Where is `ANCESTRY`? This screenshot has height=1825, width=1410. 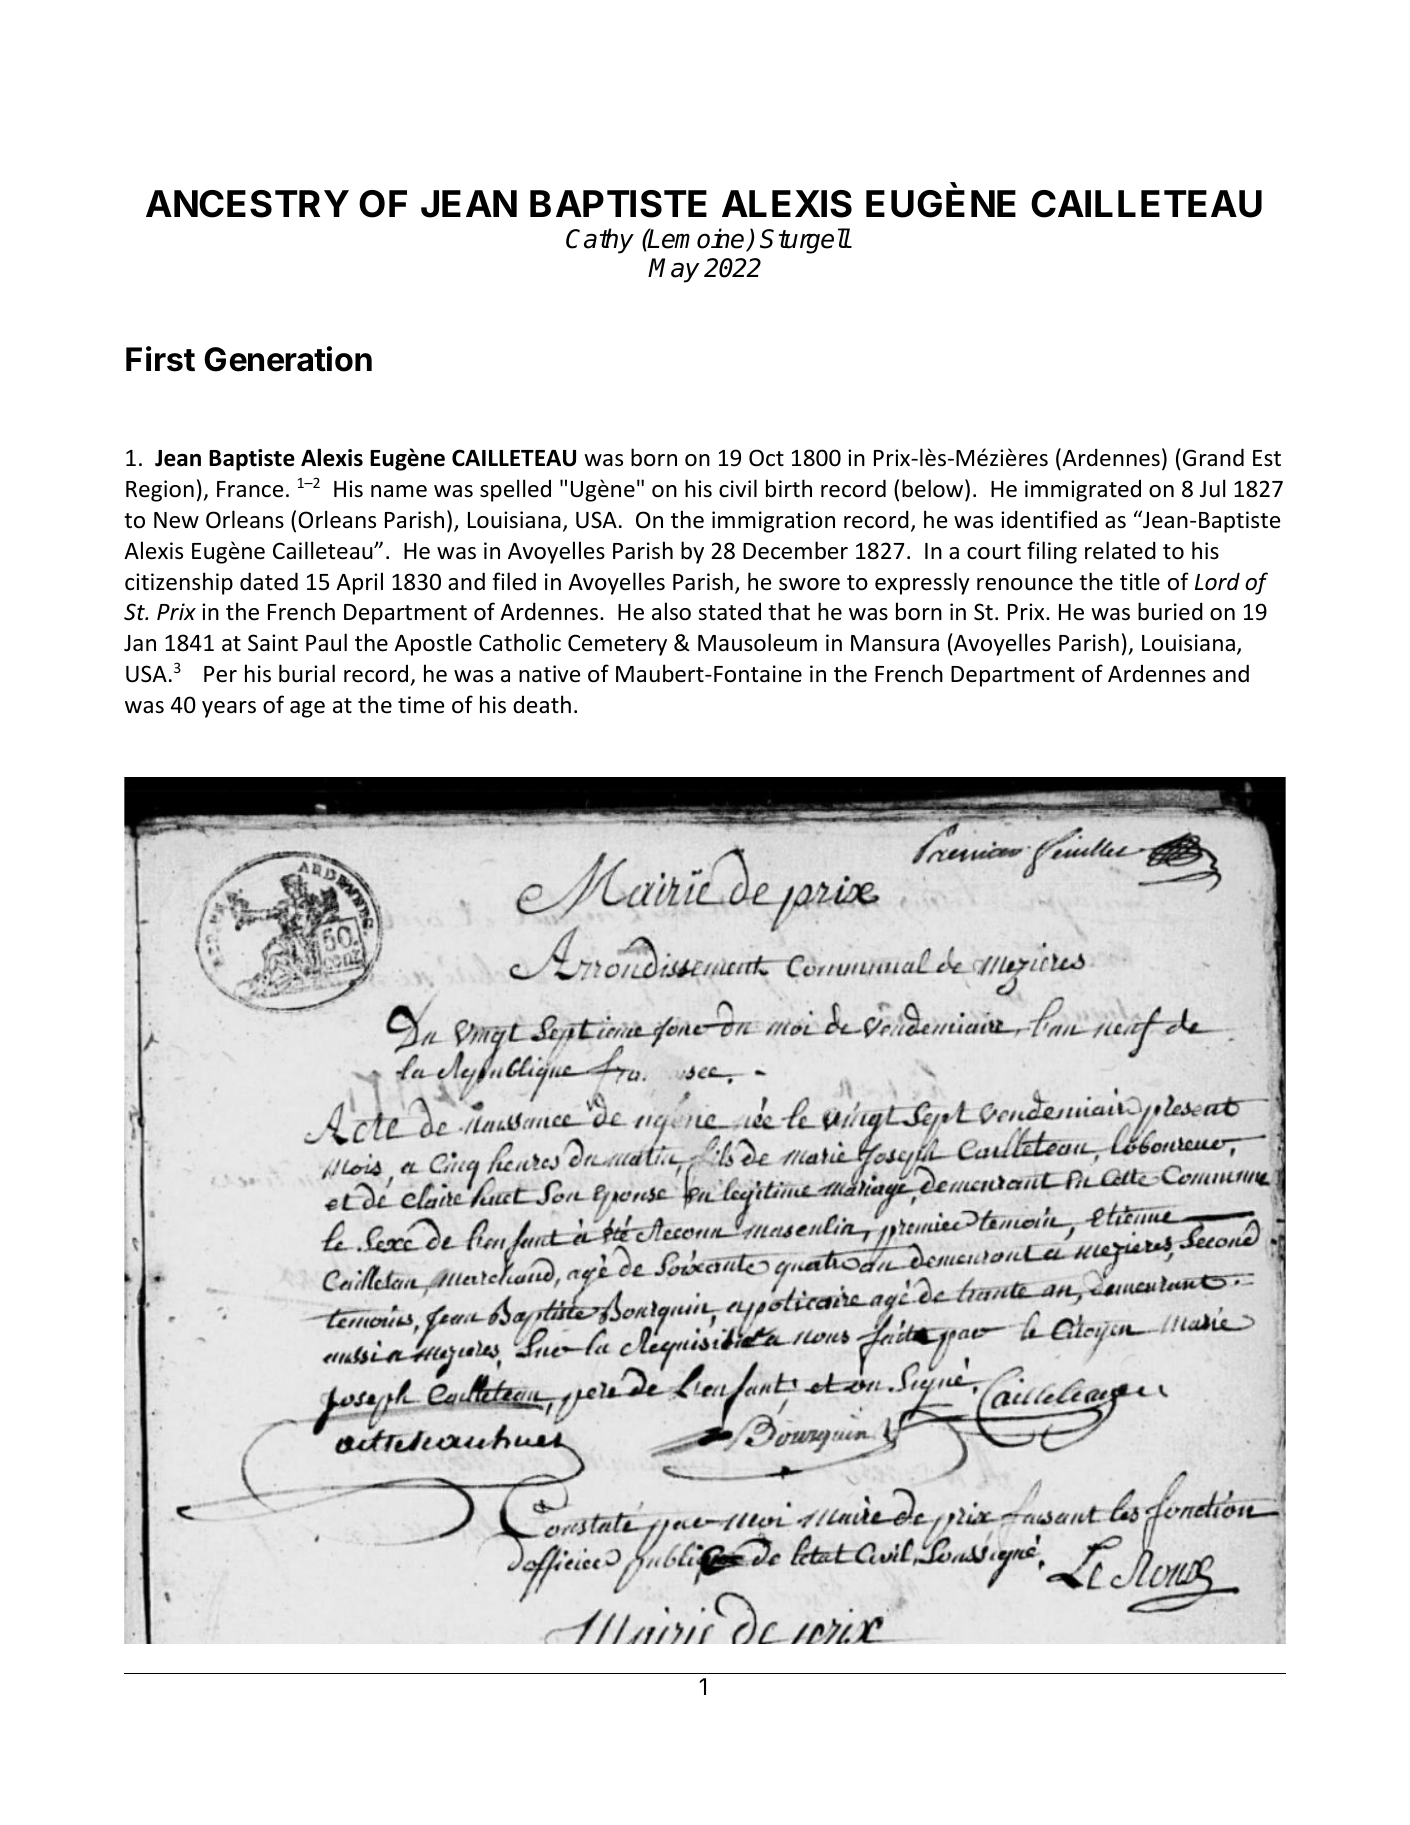
ANCESTRY is located at coordinates (247, 204).
